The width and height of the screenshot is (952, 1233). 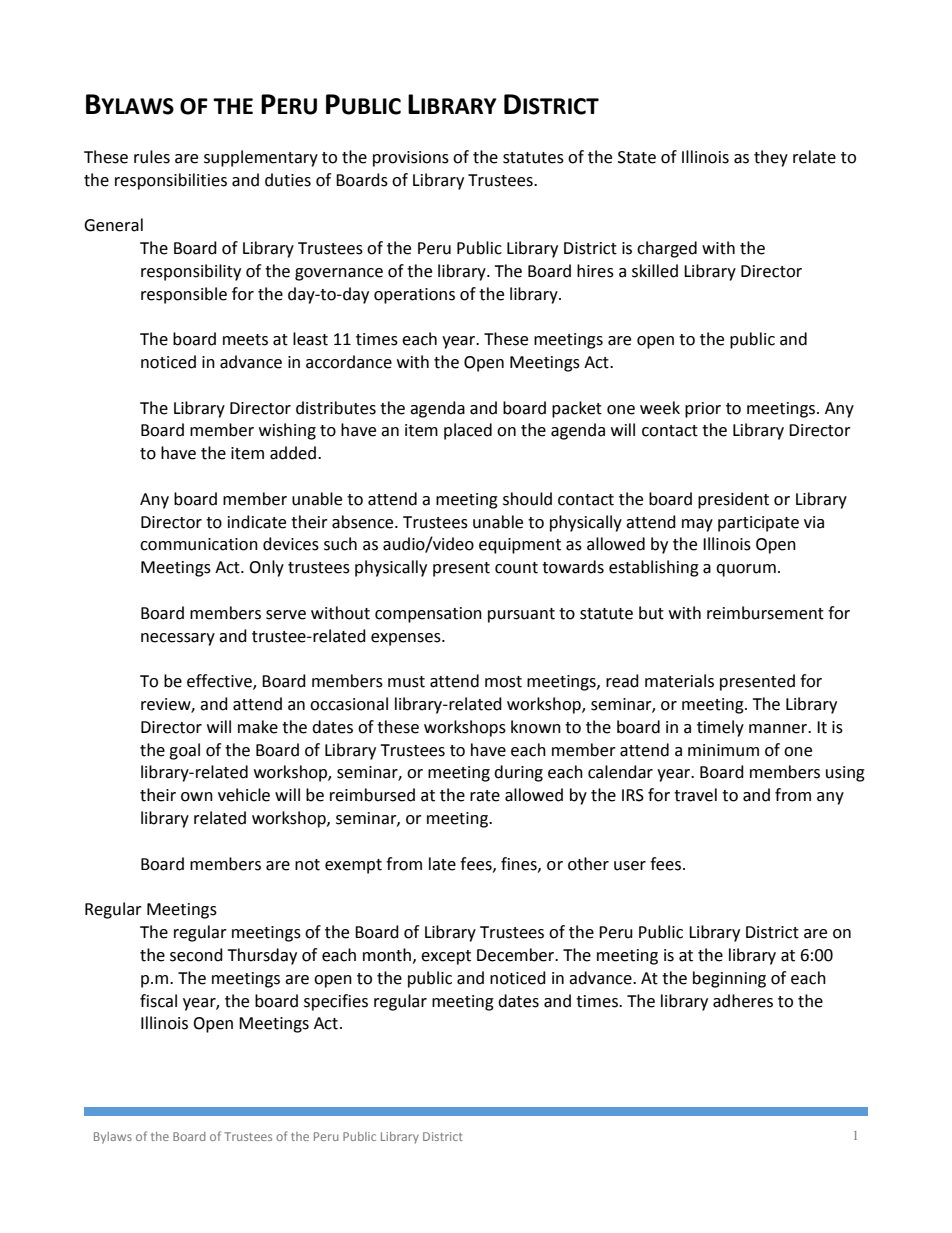 What do you see at coordinates (765, 613) in the screenshot?
I see `reimbursement` at bounding box center [765, 613].
